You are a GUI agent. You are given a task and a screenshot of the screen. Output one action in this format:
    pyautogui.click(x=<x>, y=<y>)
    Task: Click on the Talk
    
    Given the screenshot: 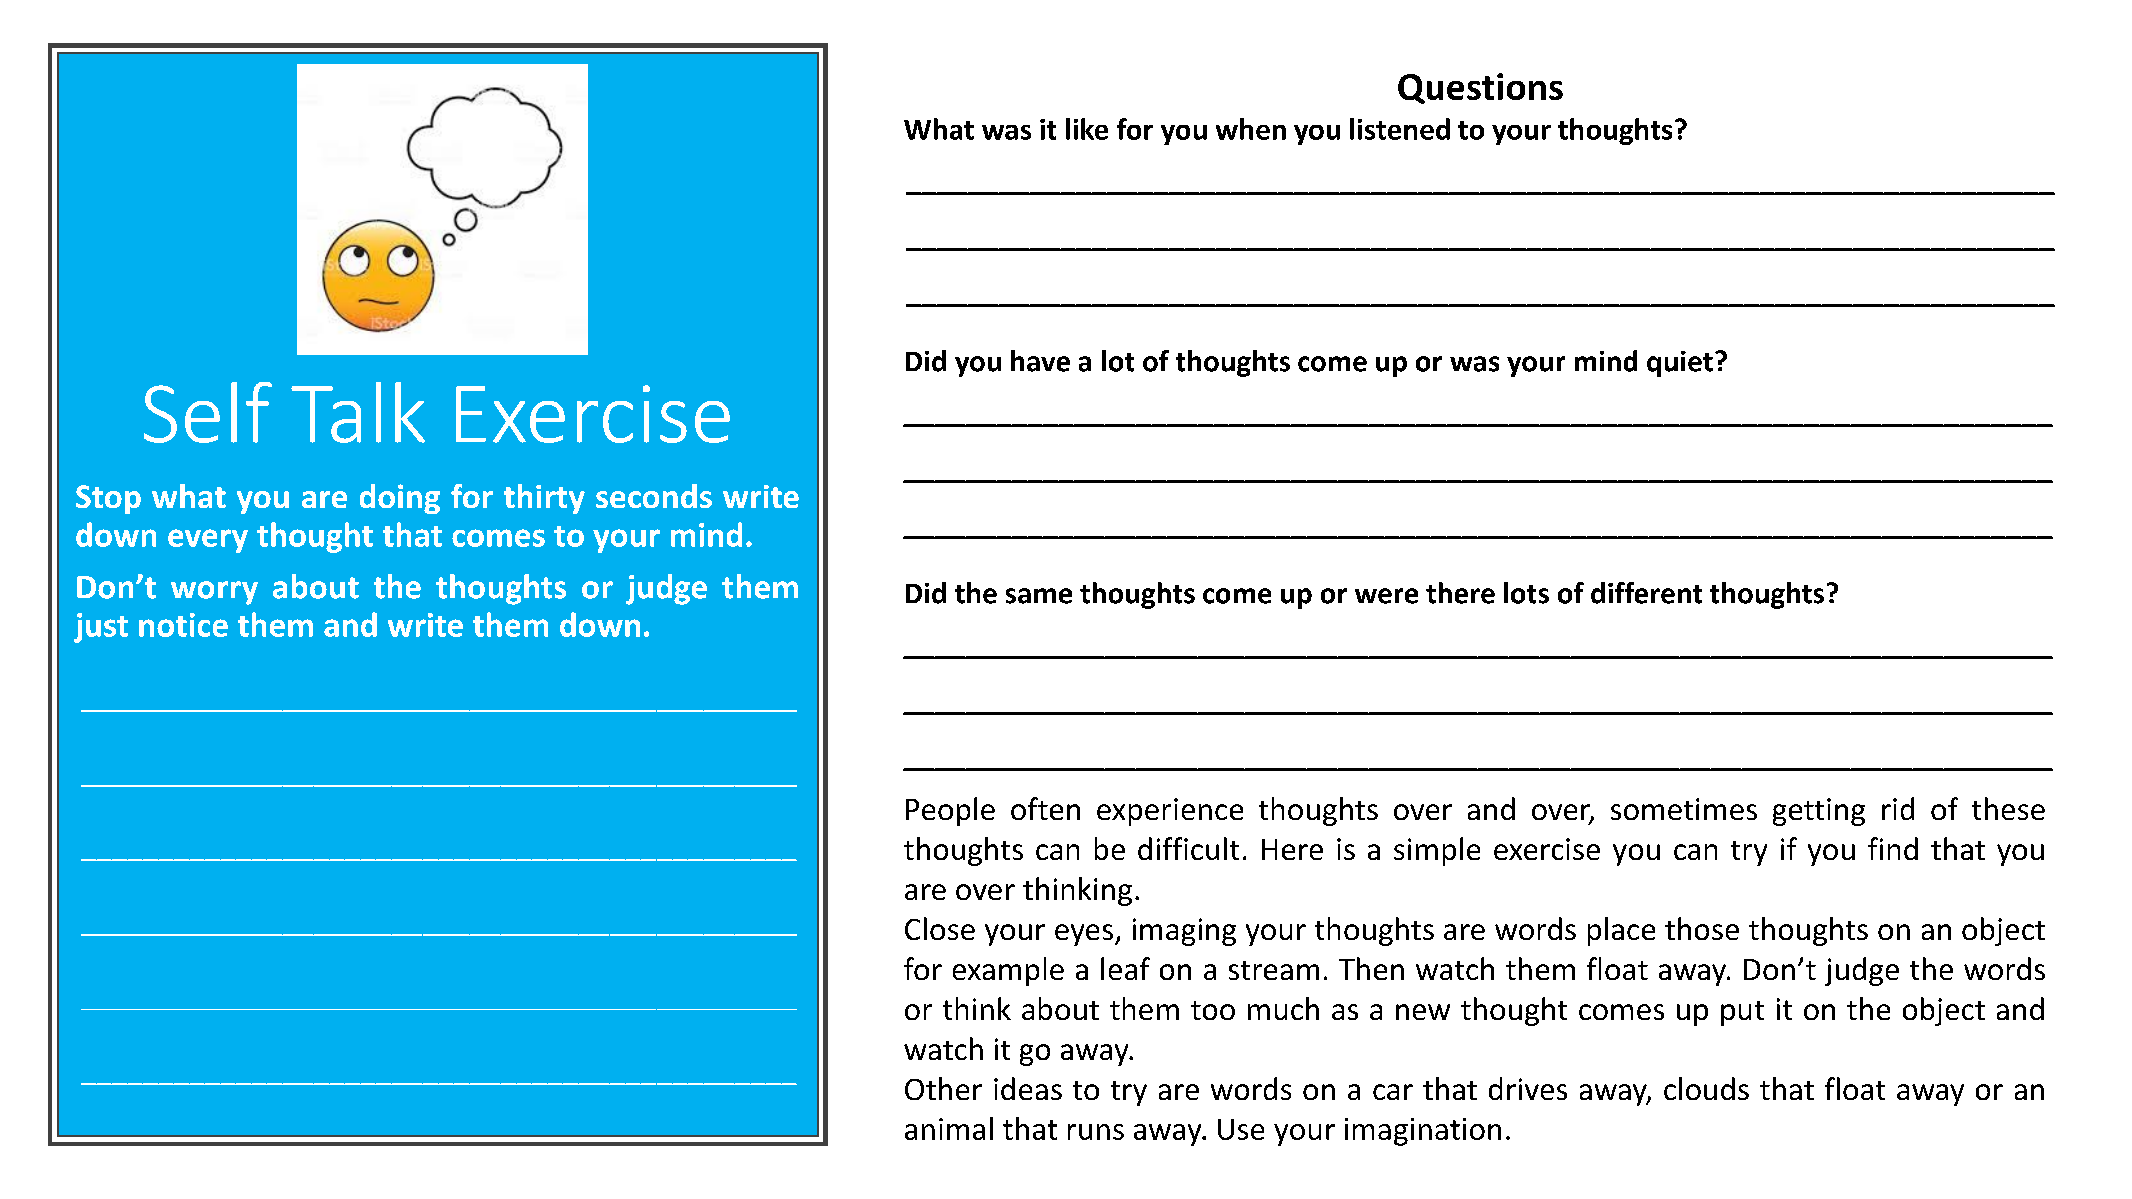 What is the action you would take?
    pyautogui.click(x=358, y=412)
